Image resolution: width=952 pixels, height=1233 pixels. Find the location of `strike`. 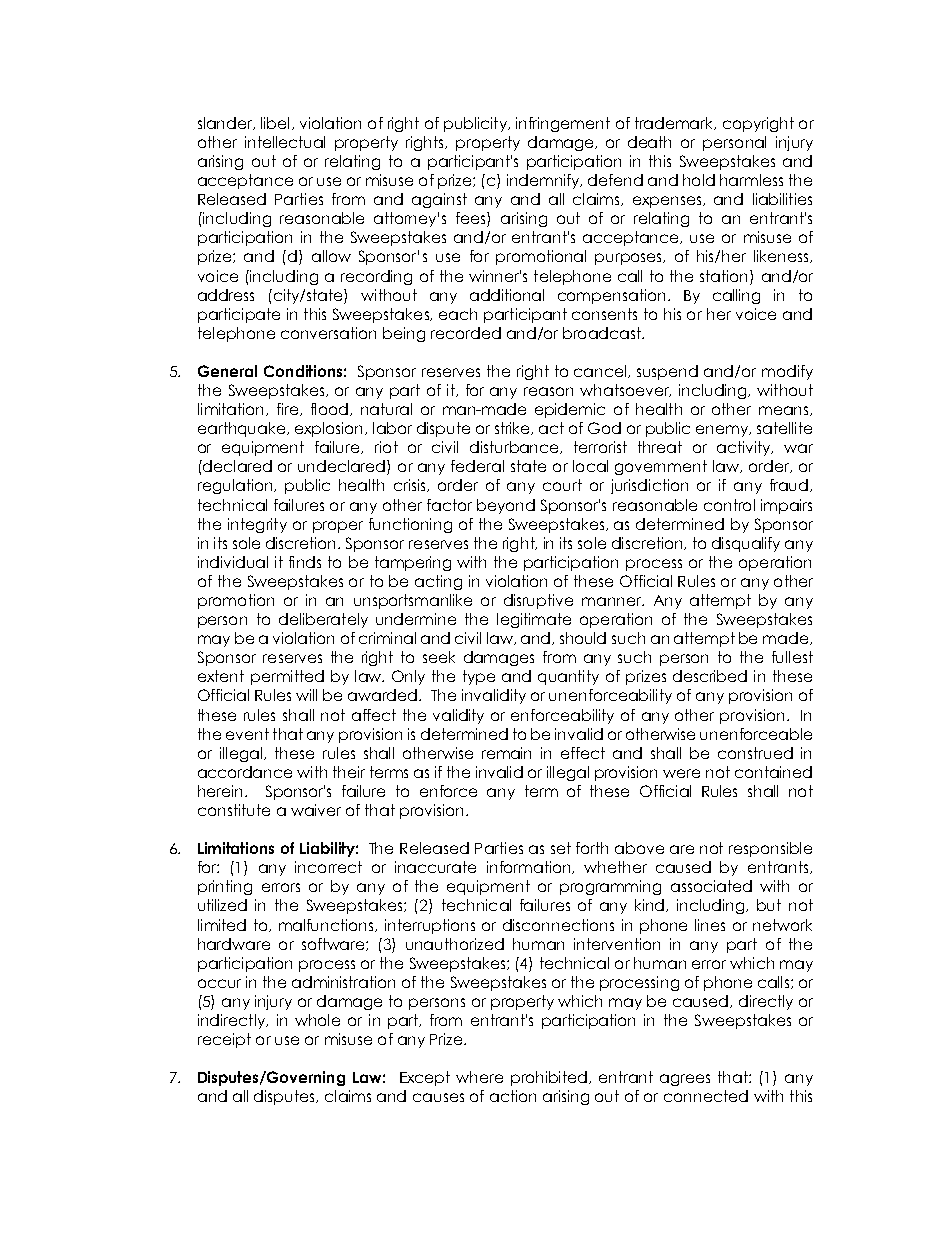

strike is located at coordinates (513, 428).
